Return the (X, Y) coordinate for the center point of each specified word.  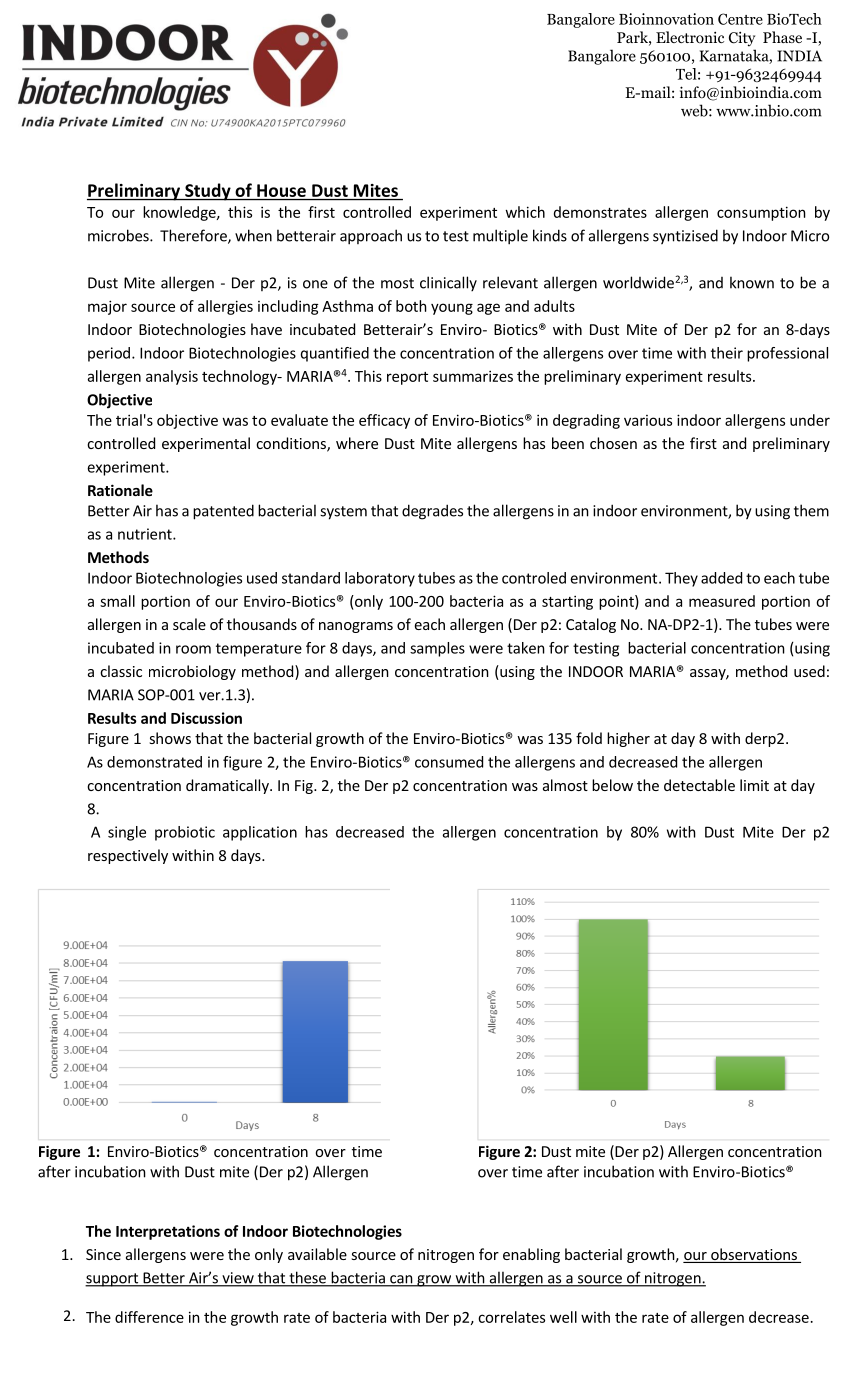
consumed (449, 762)
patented (223, 512)
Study (208, 192)
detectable (699, 785)
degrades (432, 512)
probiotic (185, 833)
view (238, 1279)
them (811, 510)
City (742, 39)
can (401, 1280)
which (525, 212)
